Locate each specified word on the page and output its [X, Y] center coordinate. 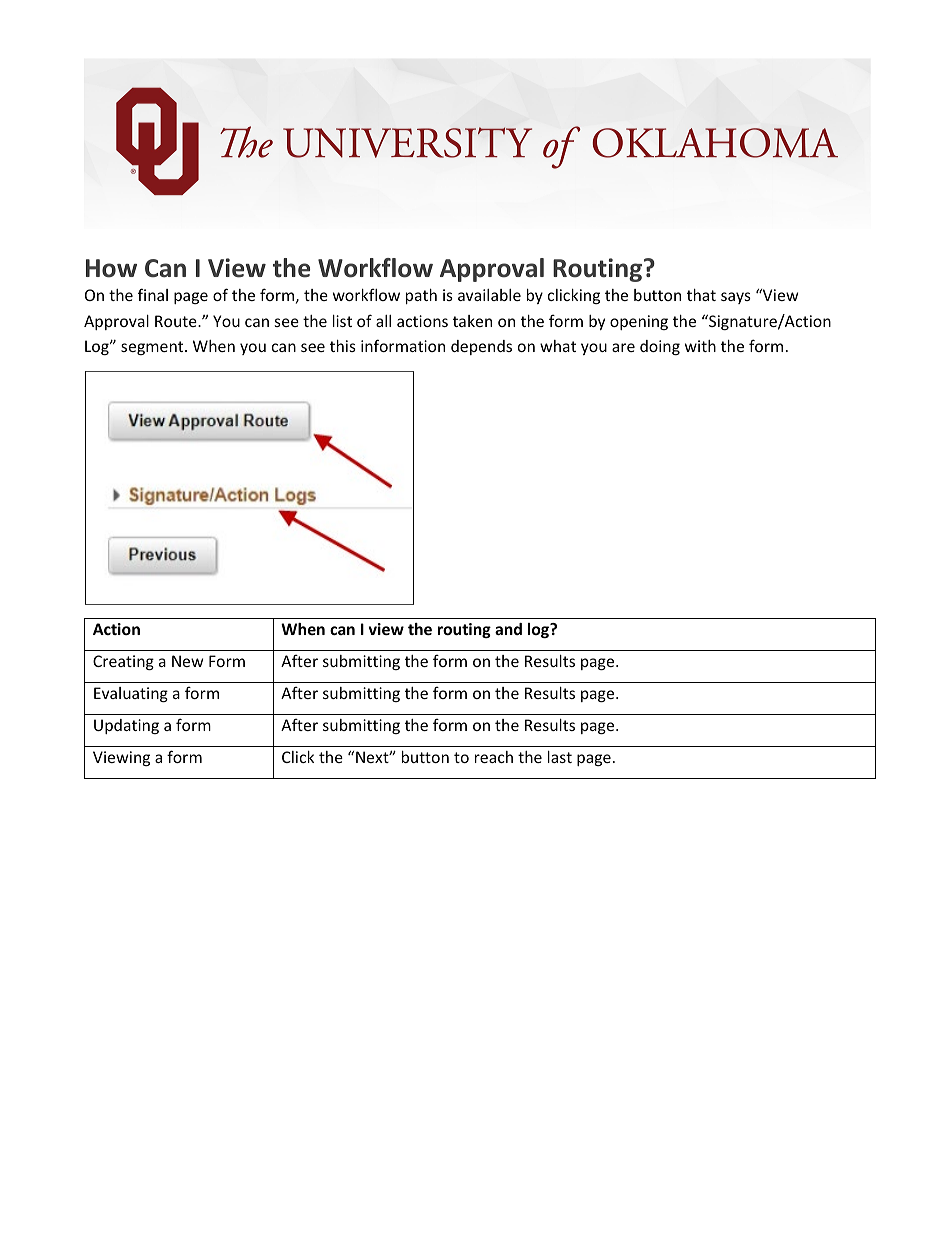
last [560, 757]
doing [660, 347]
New [187, 661]
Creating [123, 662]
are [623, 347]
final [153, 294]
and [508, 629]
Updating [126, 726]
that [701, 295]
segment [153, 348]
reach [494, 757]
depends [481, 347]
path [421, 296]
